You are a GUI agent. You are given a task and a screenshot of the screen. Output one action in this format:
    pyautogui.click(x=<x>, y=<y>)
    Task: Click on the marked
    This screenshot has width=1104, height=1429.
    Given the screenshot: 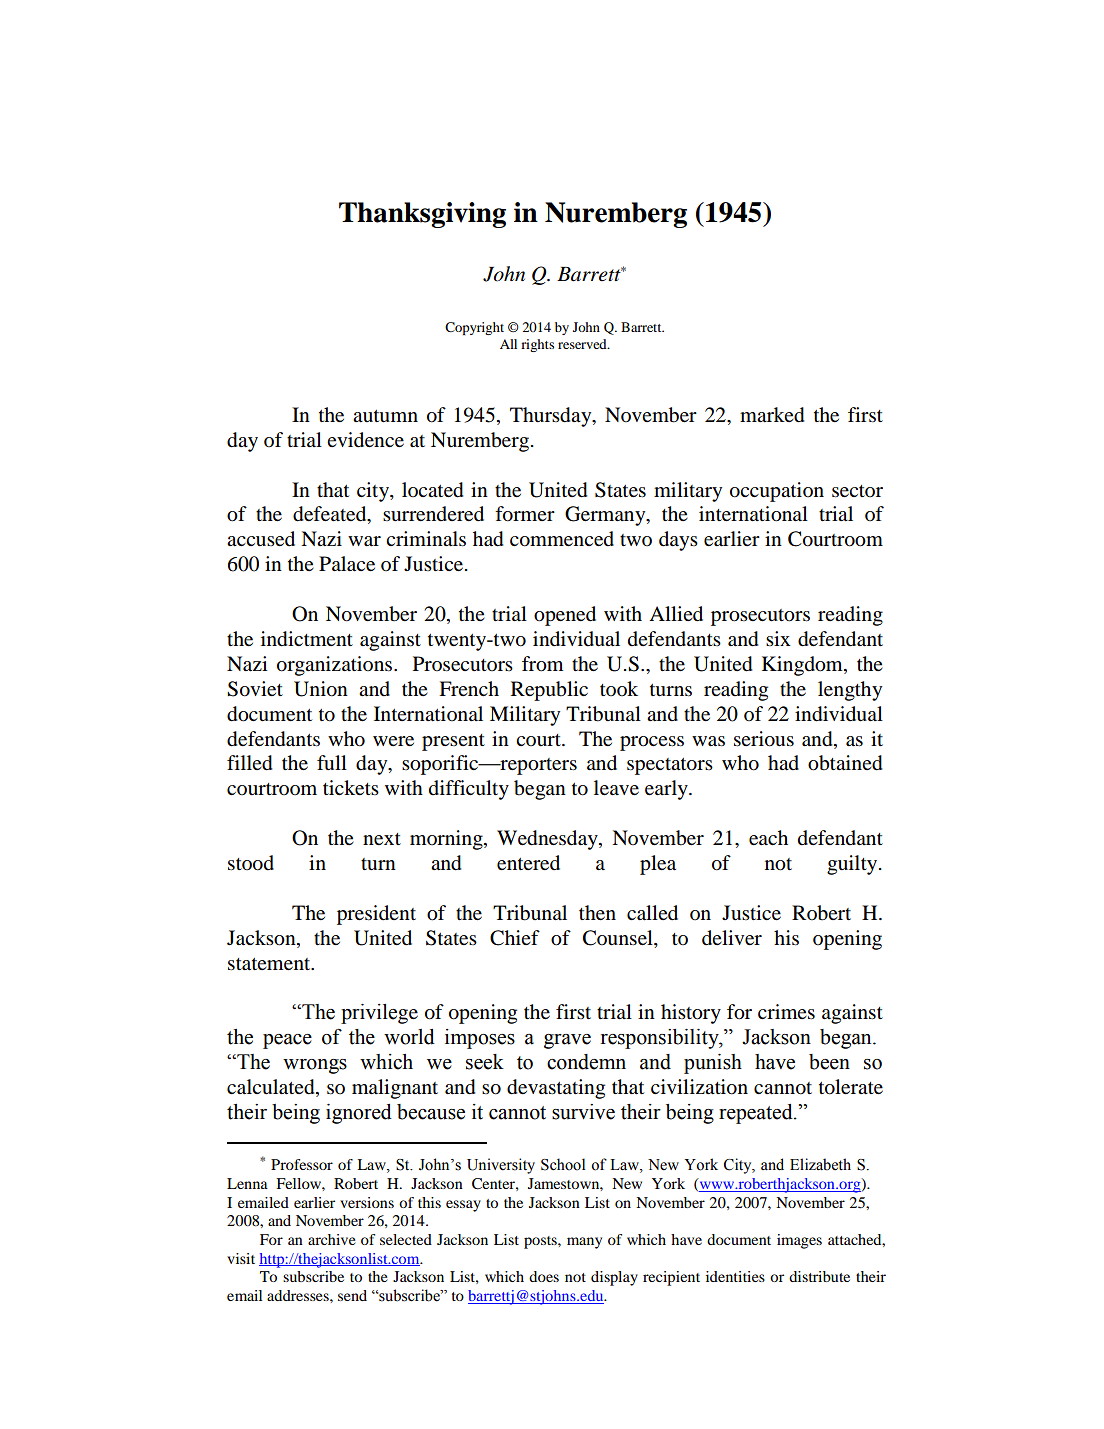 What is the action you would take?
    pyautogui.click(x=772, y=415)
